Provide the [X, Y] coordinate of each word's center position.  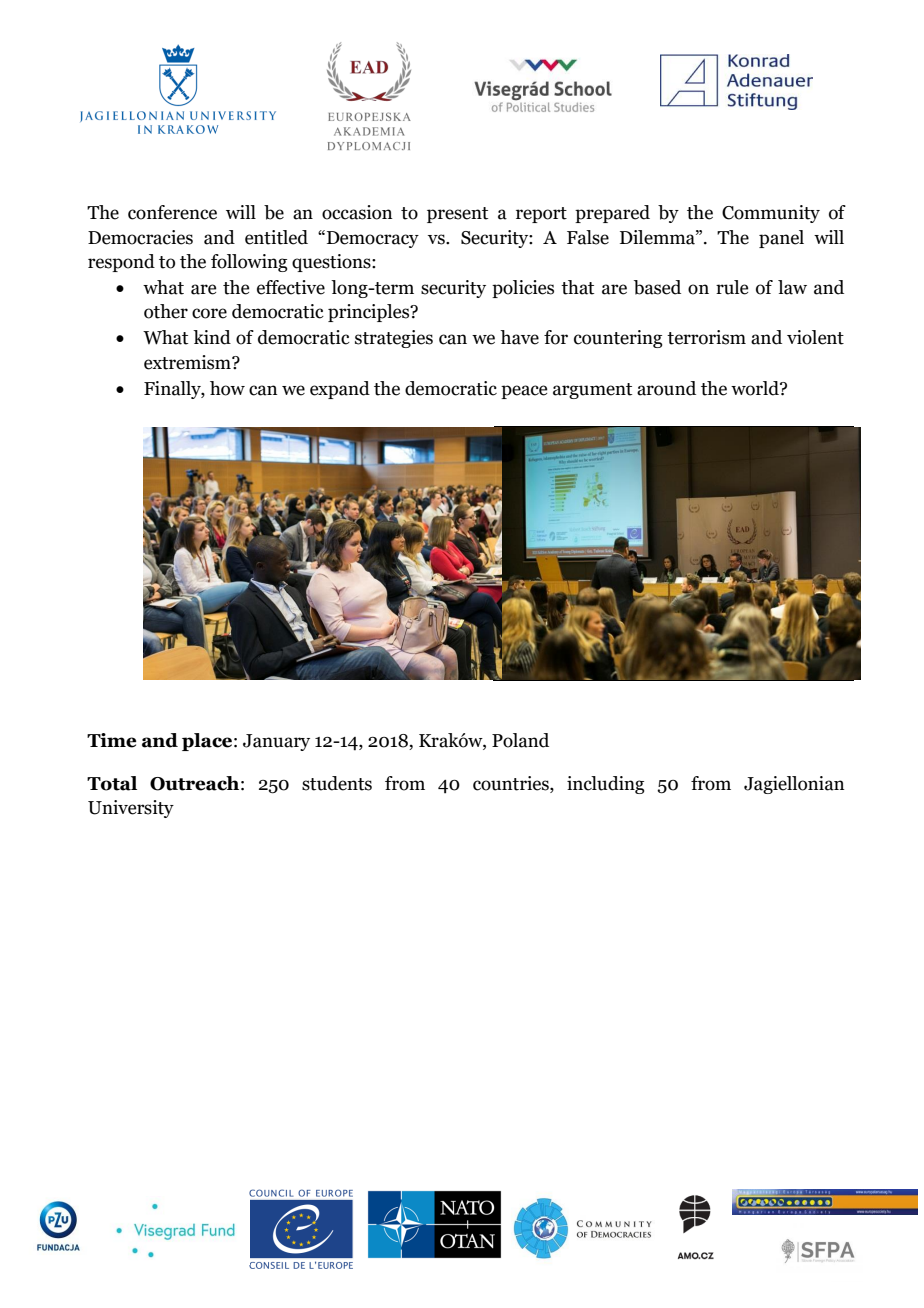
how [227, 388]
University [131, 809]
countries [512, 783]
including [606, 785]
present [457, 215]
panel [781, 239]
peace [524, 392]
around [666, 388]
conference [172, 212]
